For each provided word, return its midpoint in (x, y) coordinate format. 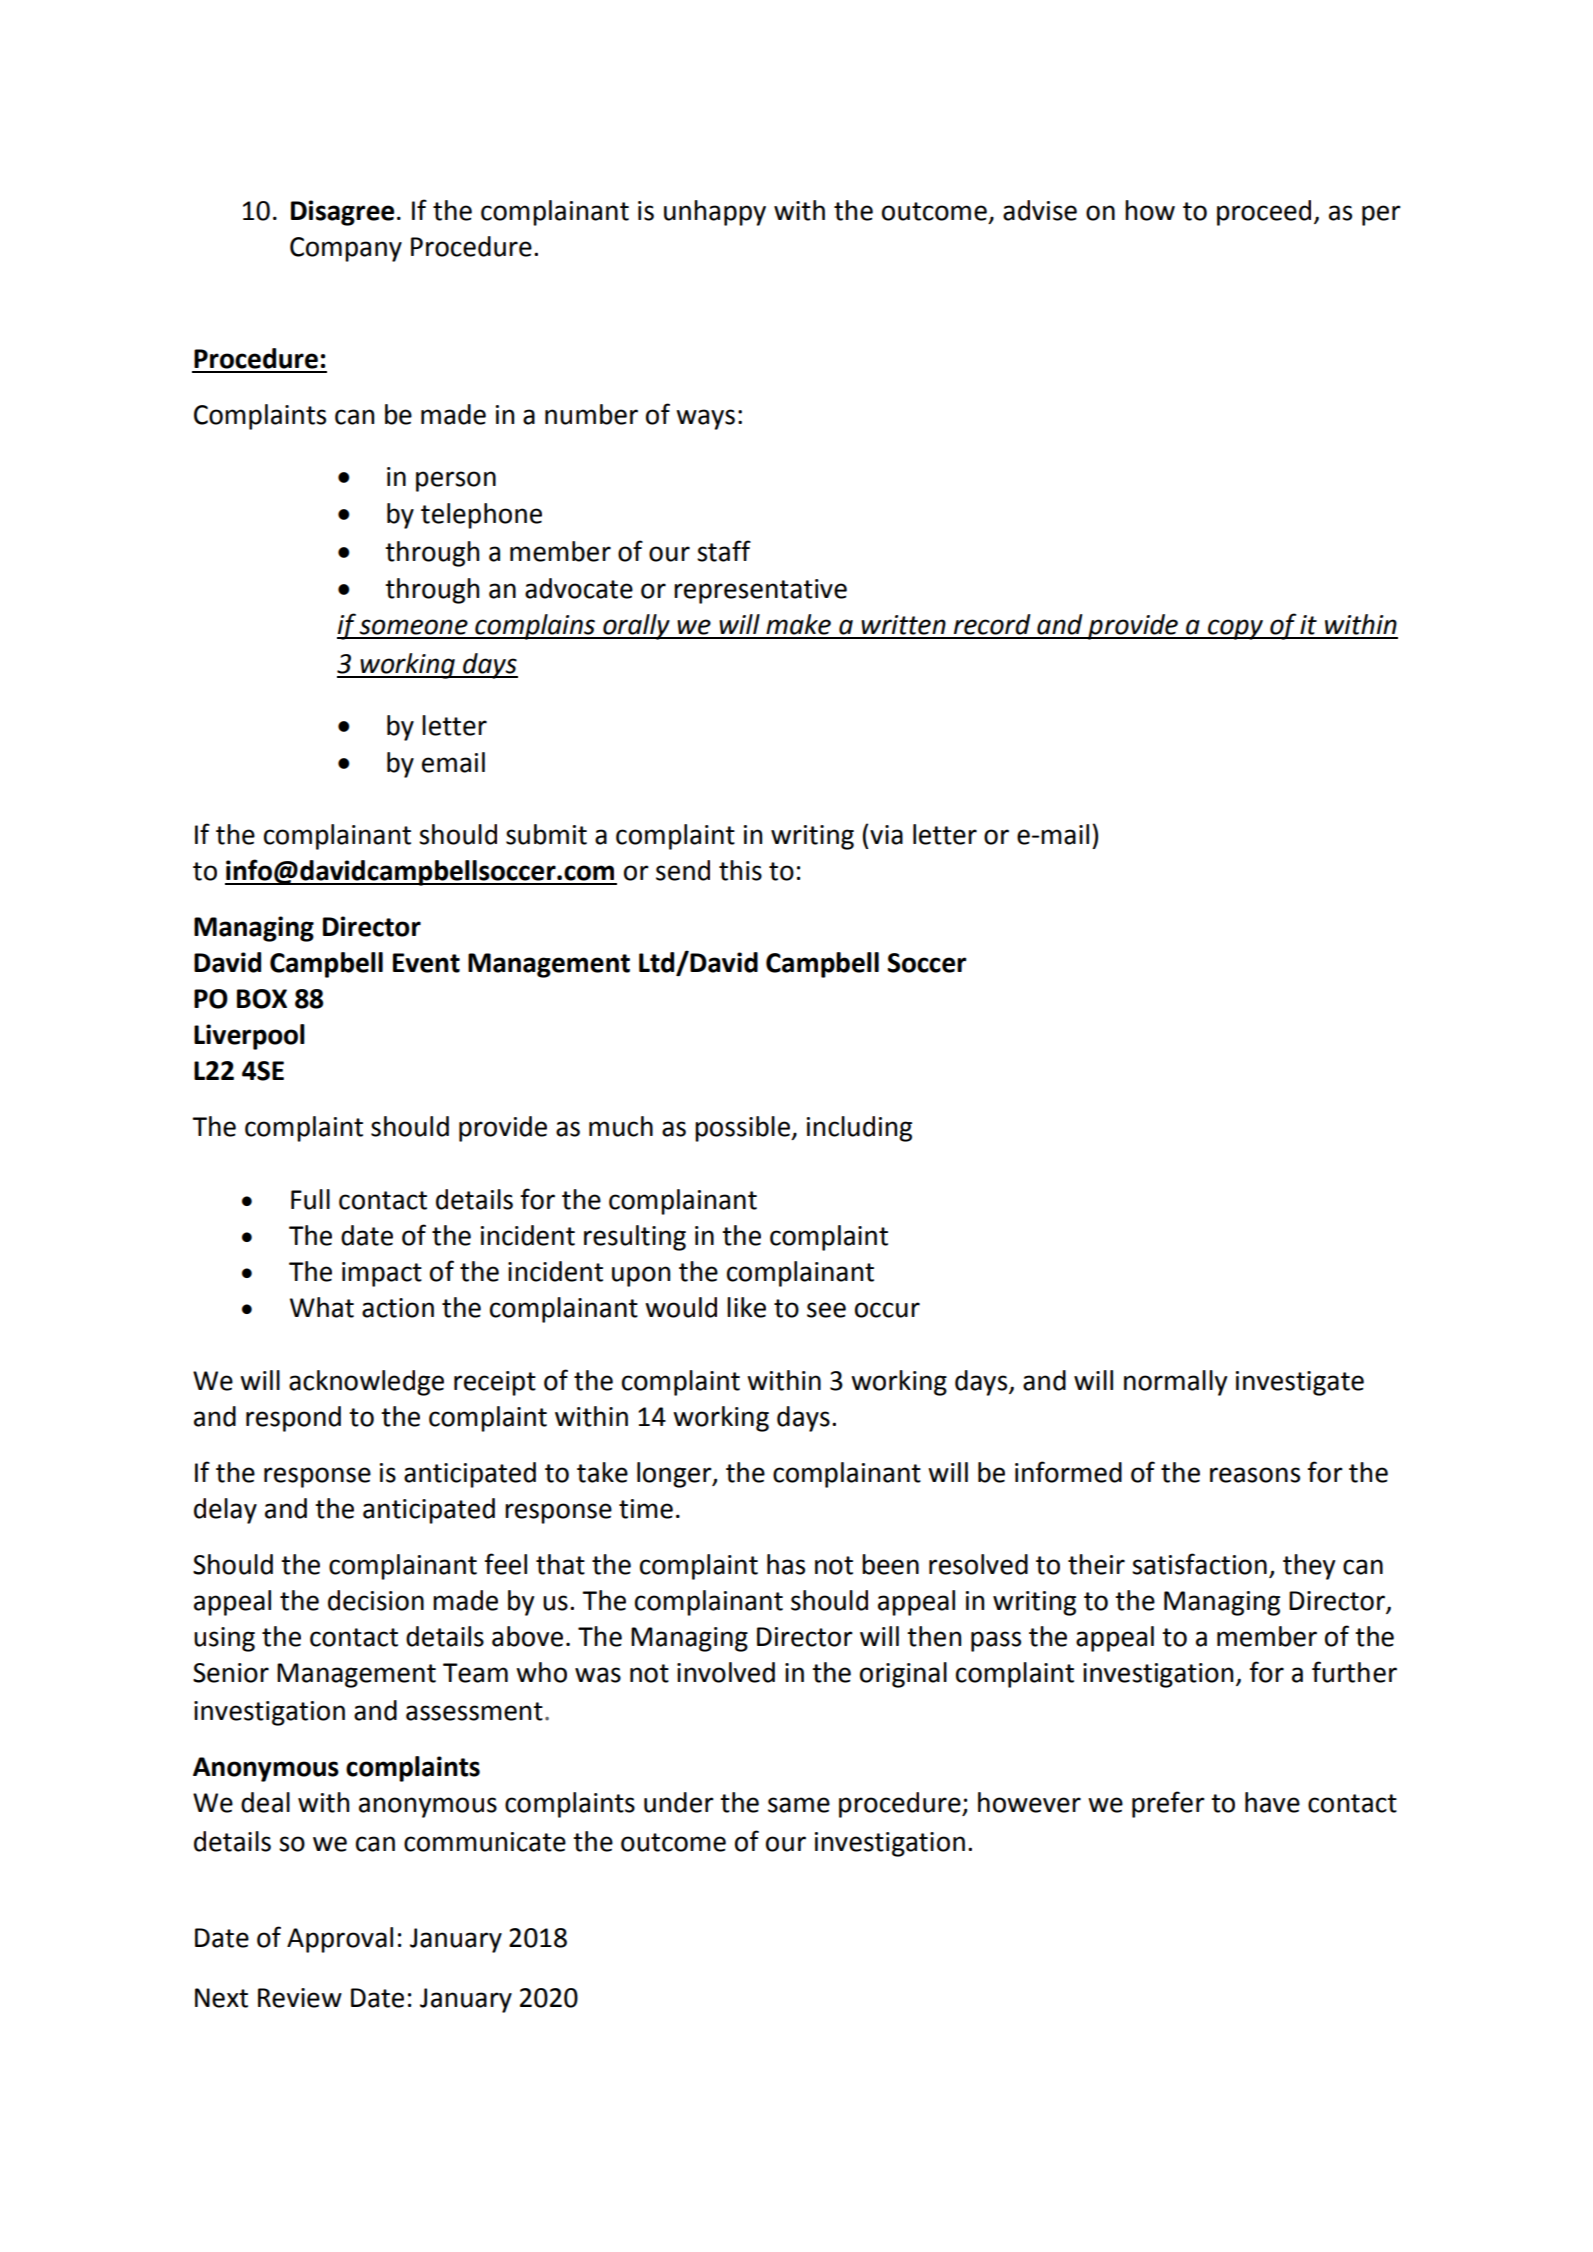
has (786, 1564)
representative (760, 591)
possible (743, 1129)
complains (535, 627)
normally (1175, 1383)
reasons (1255, 1475)
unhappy (715, 213)
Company (346, 249)
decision (376, 1600)
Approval (340, 1940)
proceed (1264, 213)
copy (1236, 629)
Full (310, 1199)
